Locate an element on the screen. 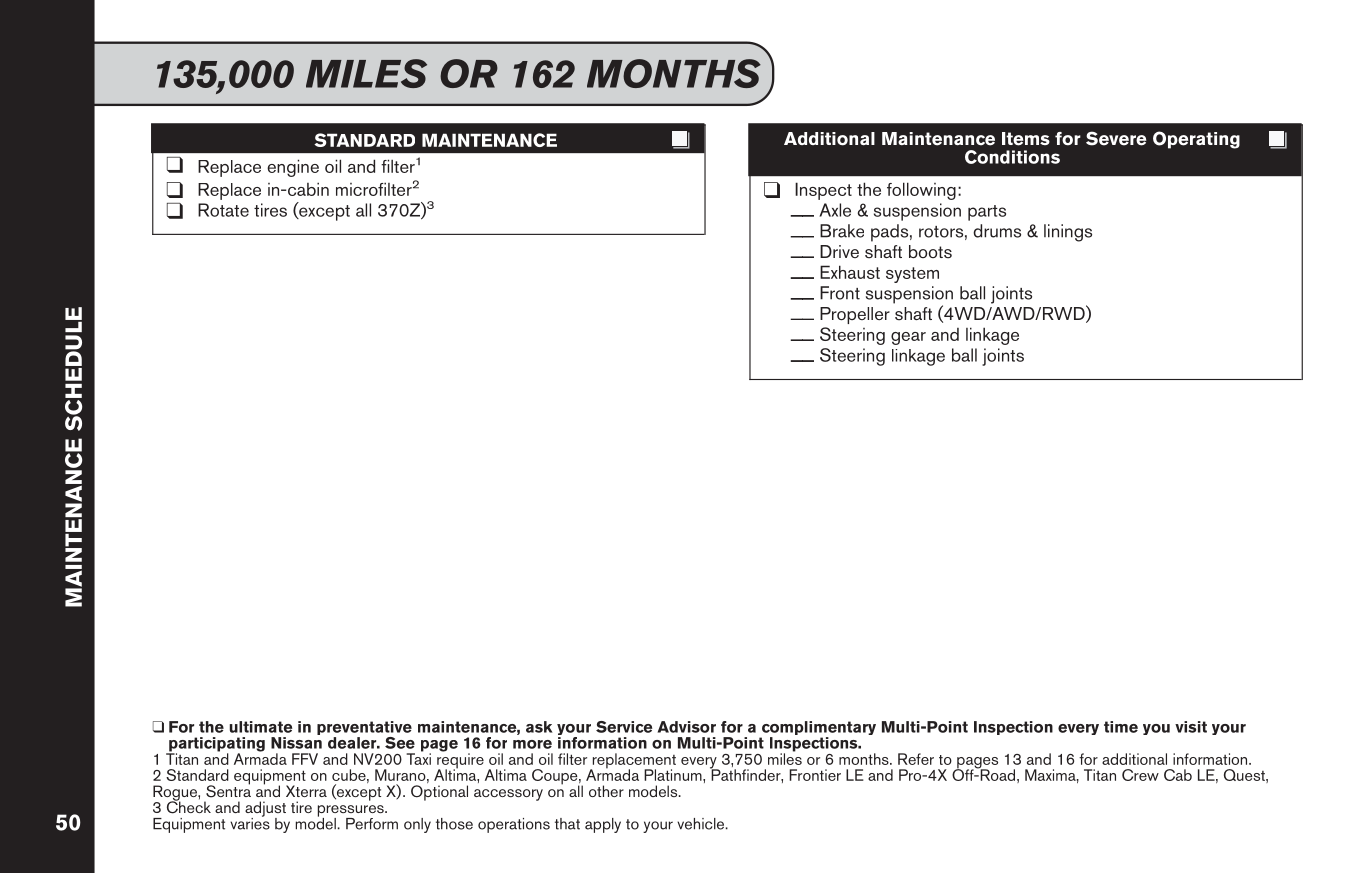 The image size is (1372, 873). system is located at coordinates (912, 275).
